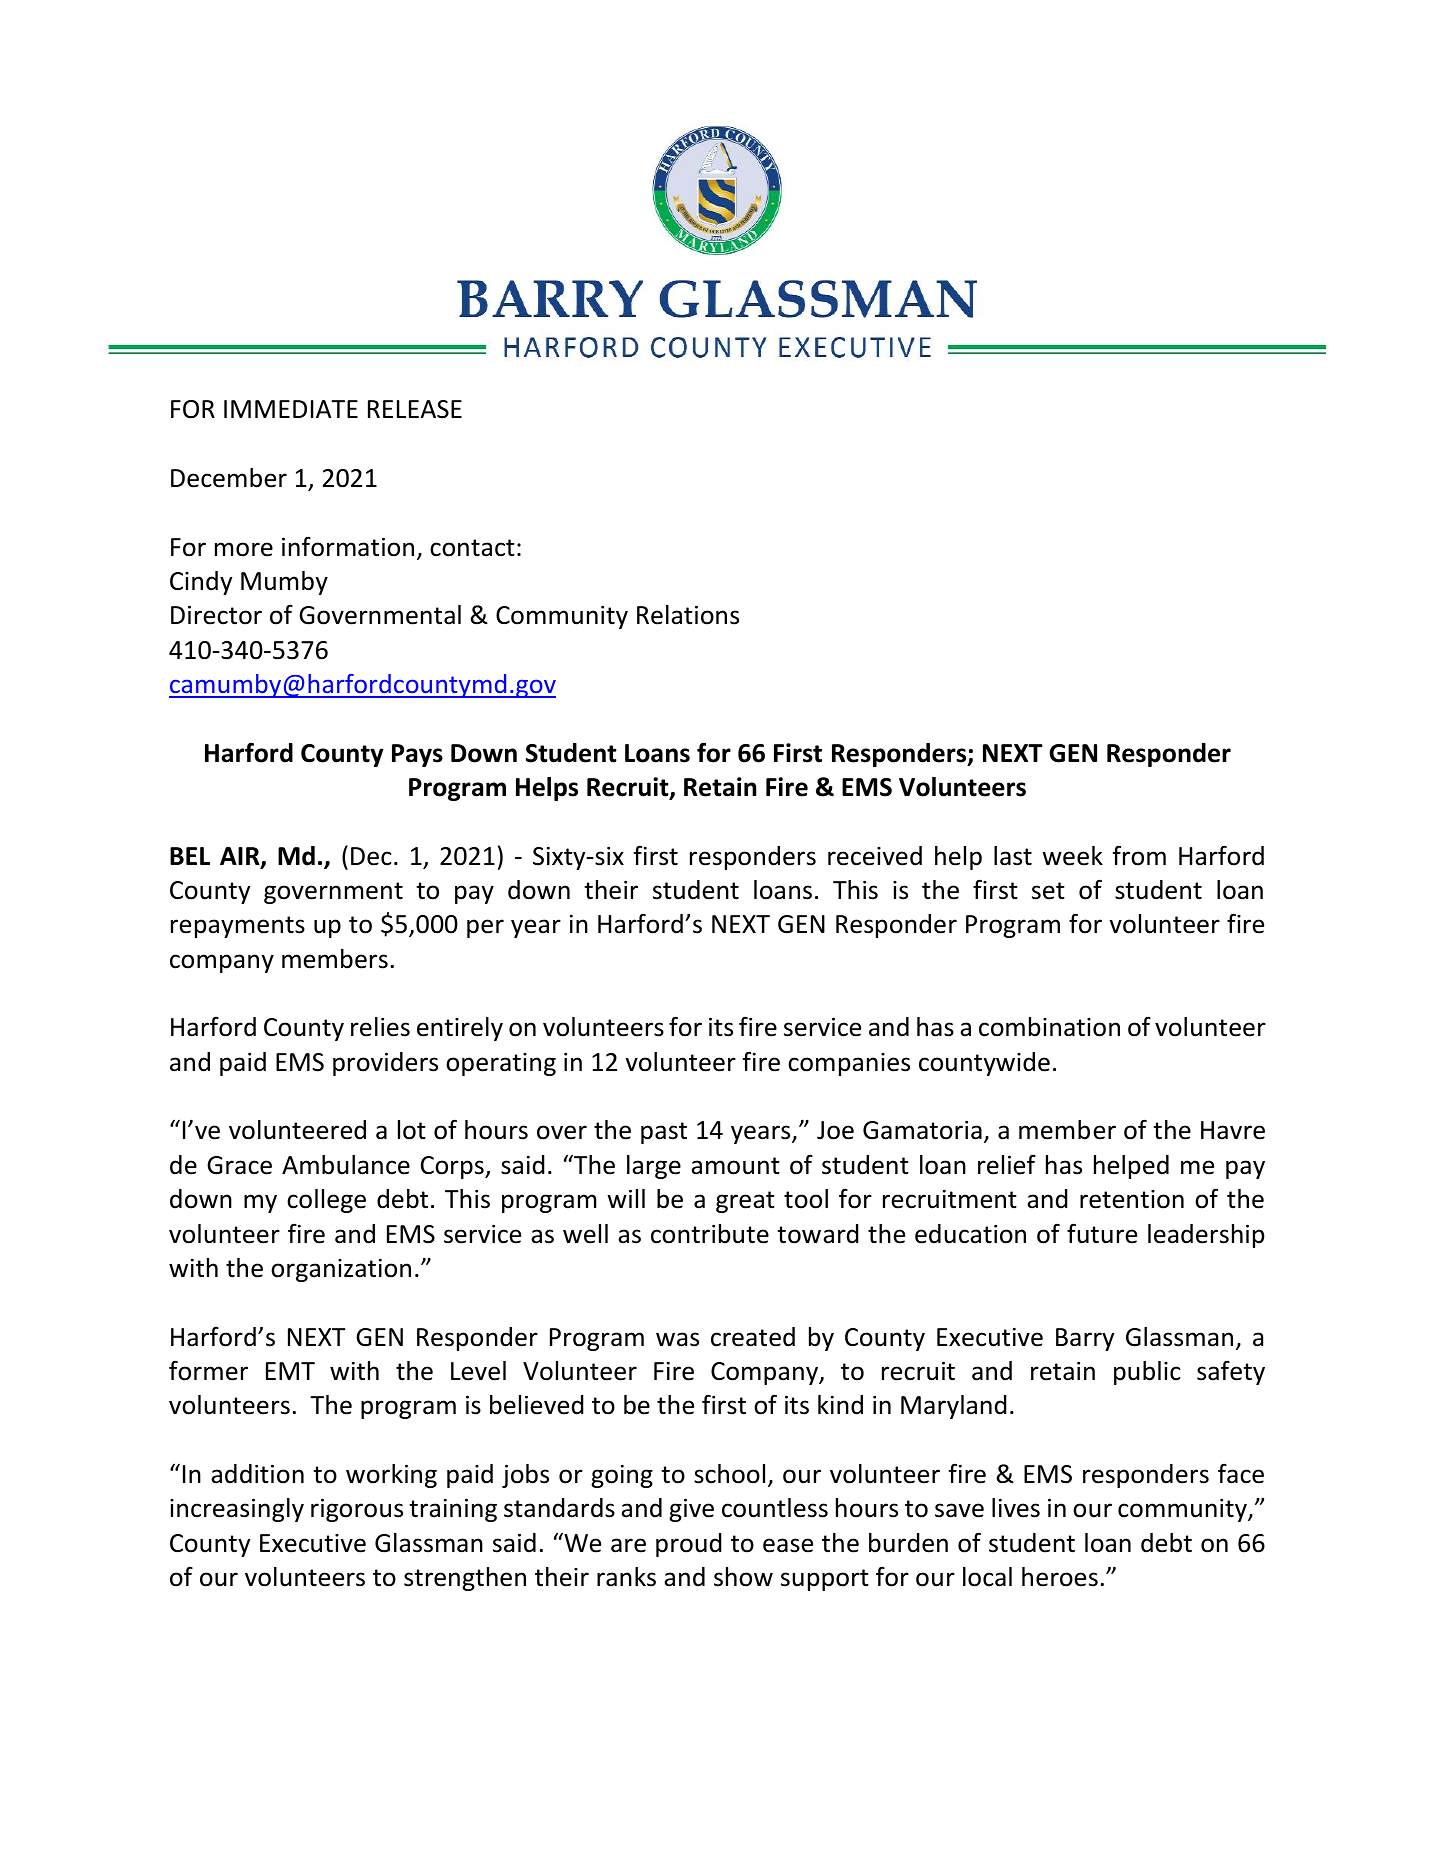 Image resolution: width=1435 pixels, height=1857 pixels. I want to click on contact, so click(472, 548).
